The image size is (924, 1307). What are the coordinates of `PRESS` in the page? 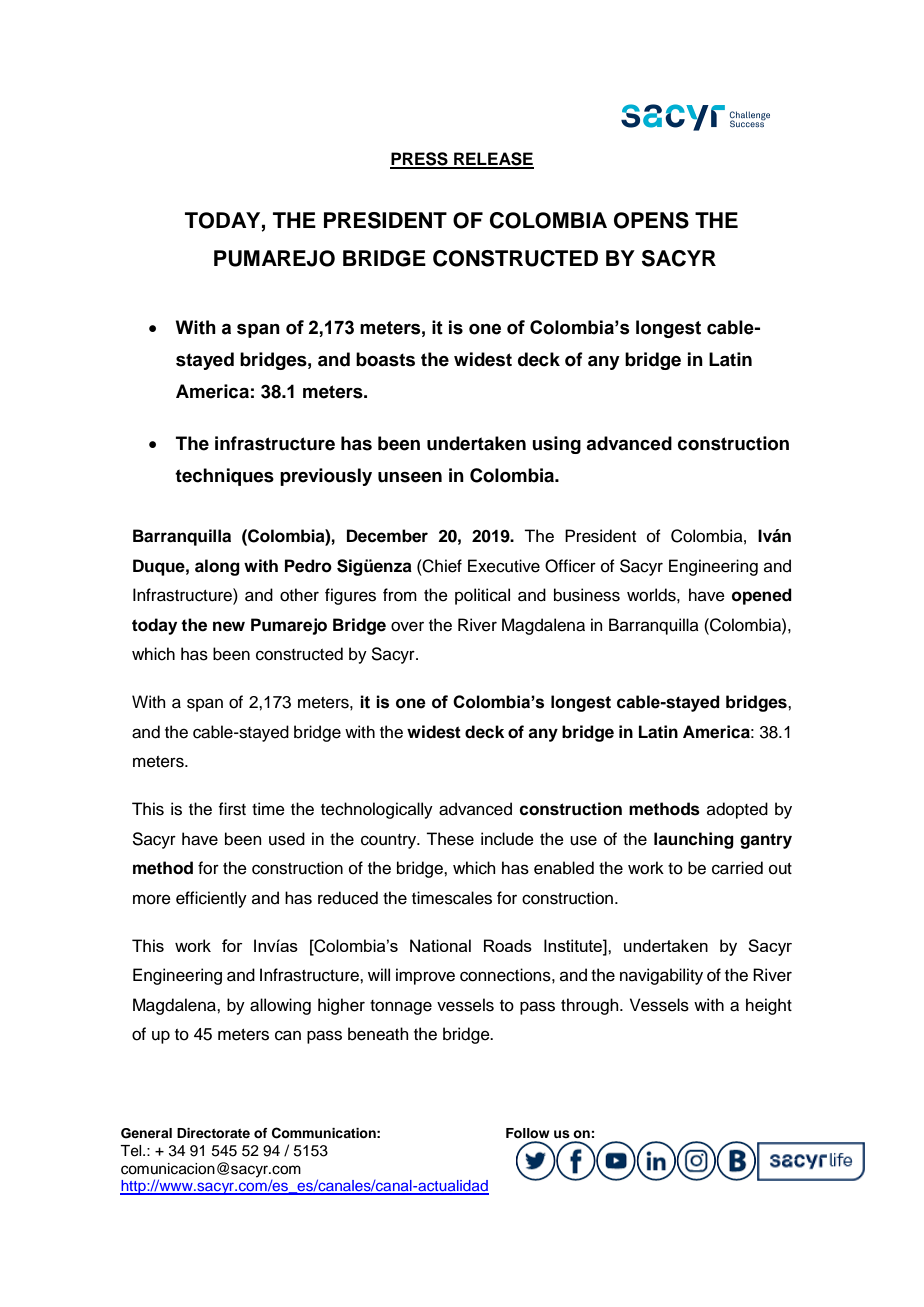 It's located at (420, 160).
